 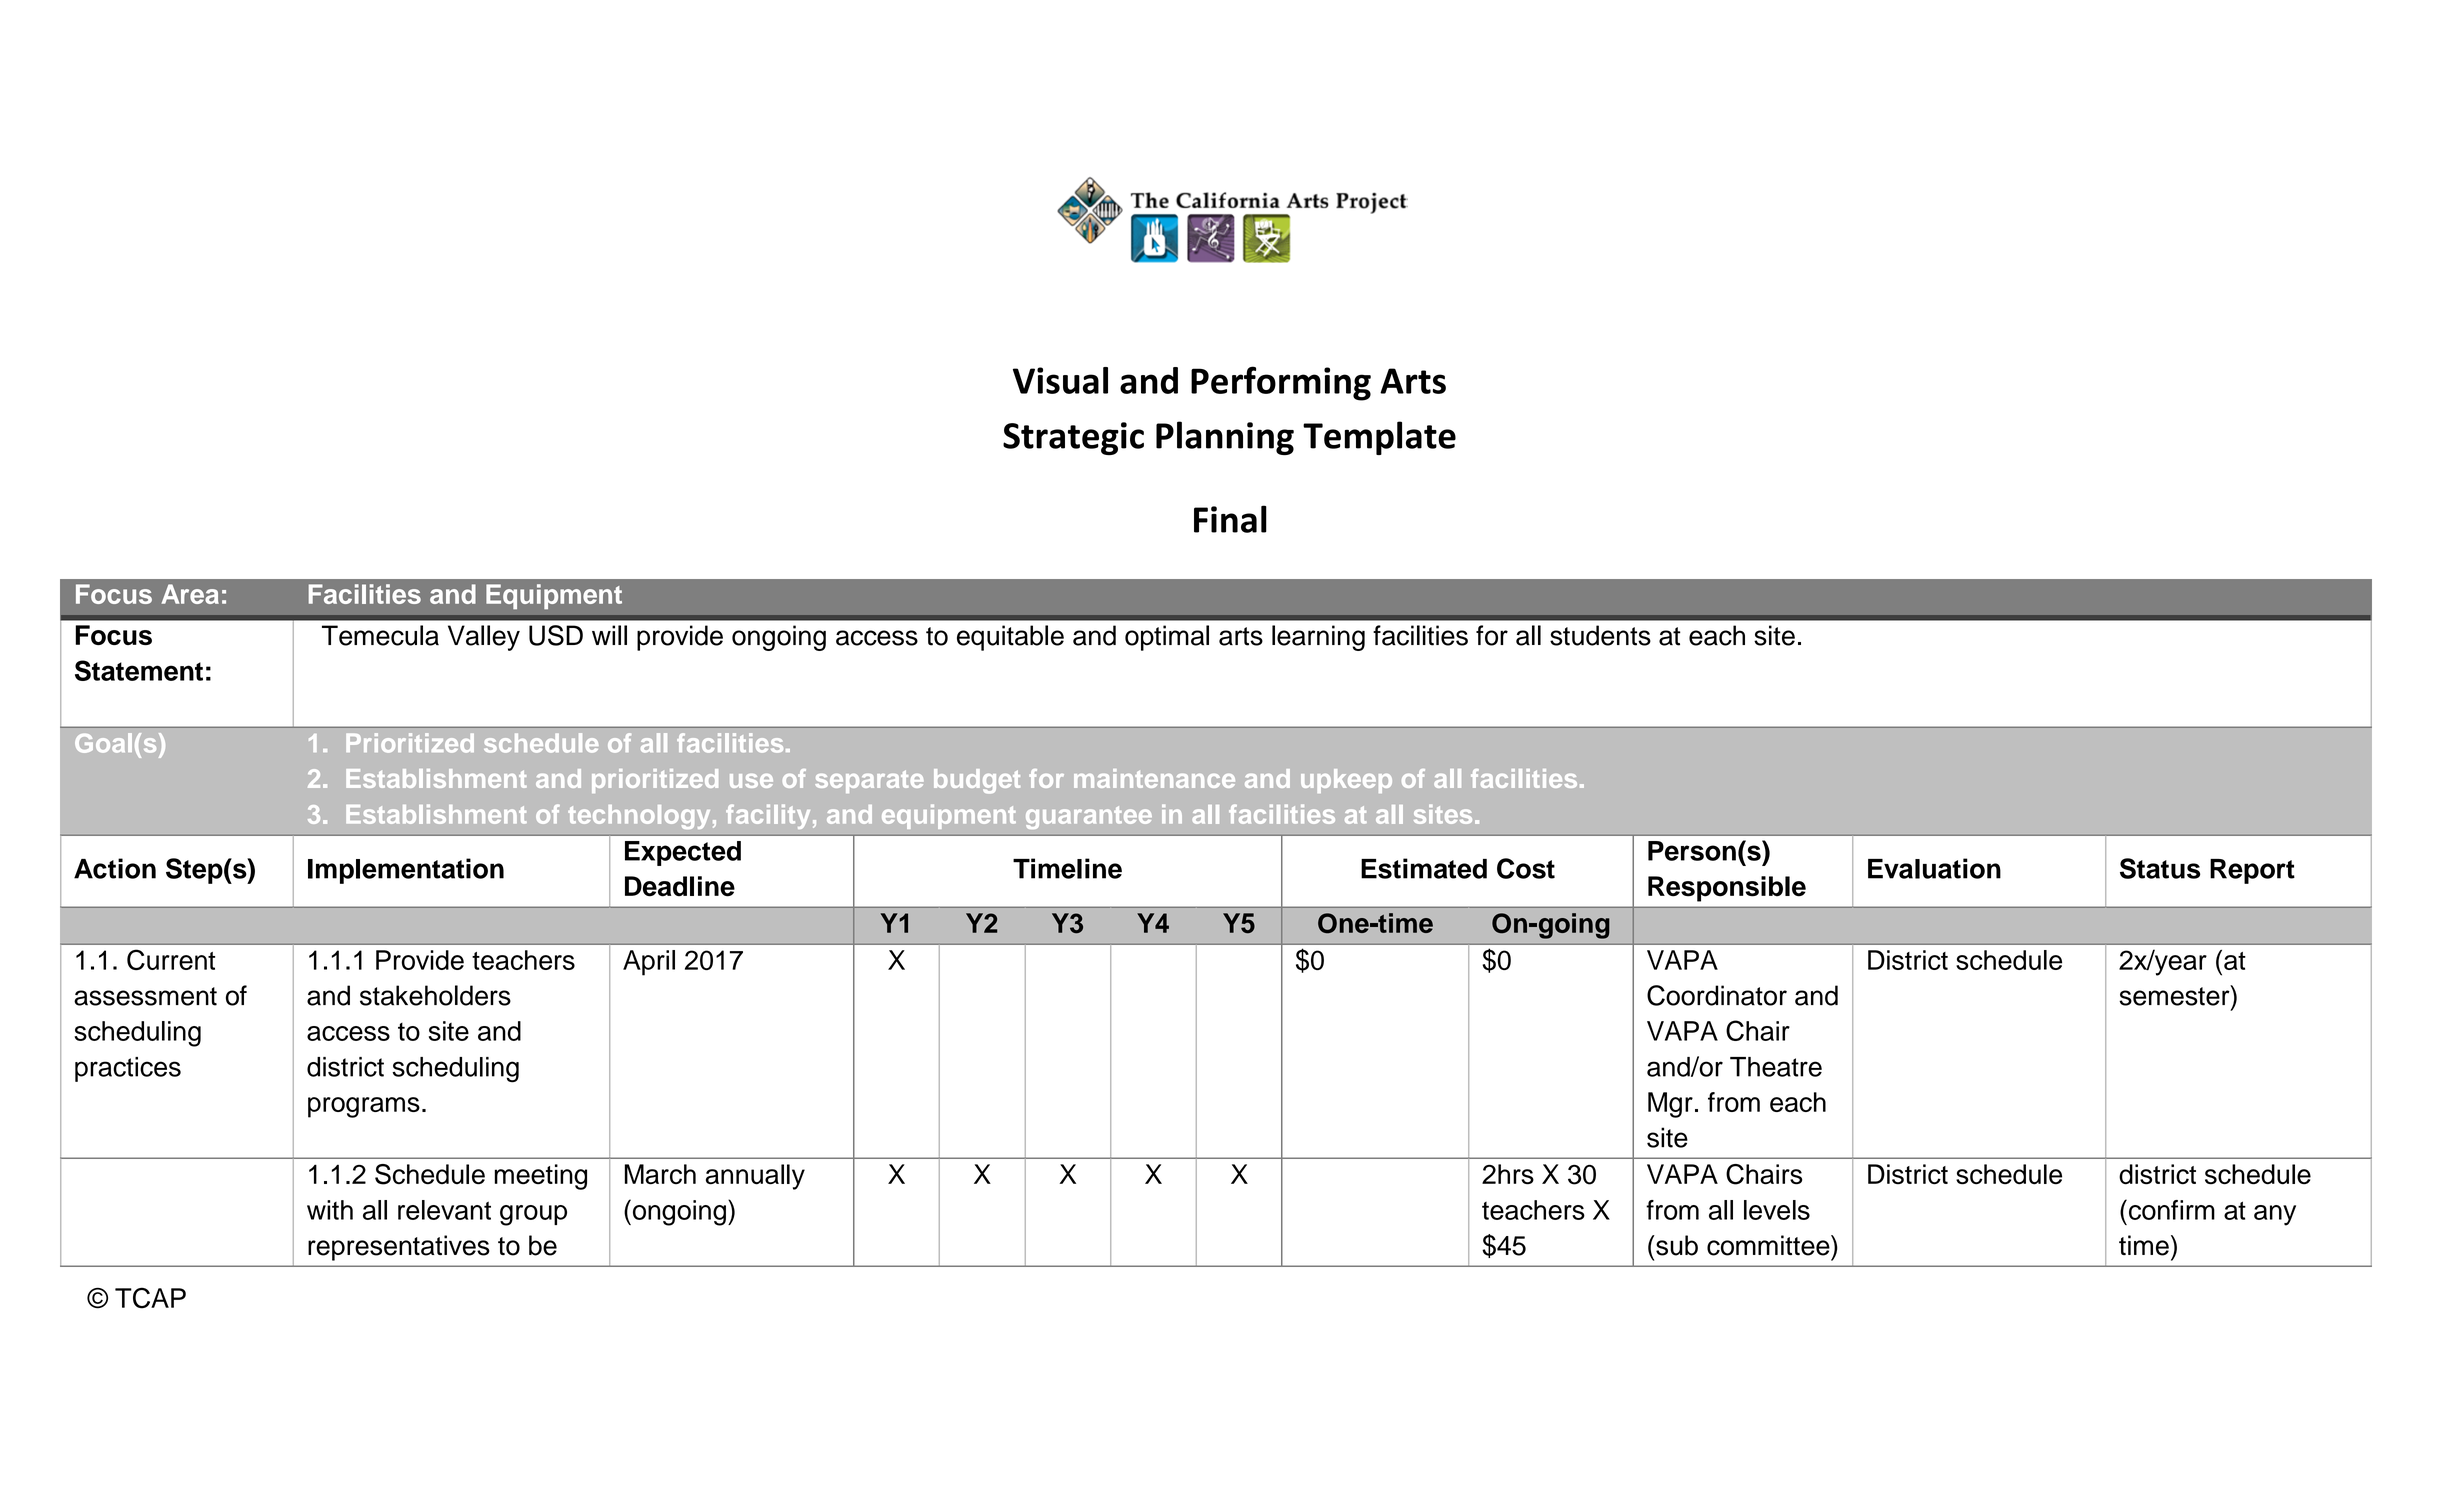 What do you see at coordinates (1167, 638) in the screenshot?
I see `optimal` at bounding box center [1167, 638].
